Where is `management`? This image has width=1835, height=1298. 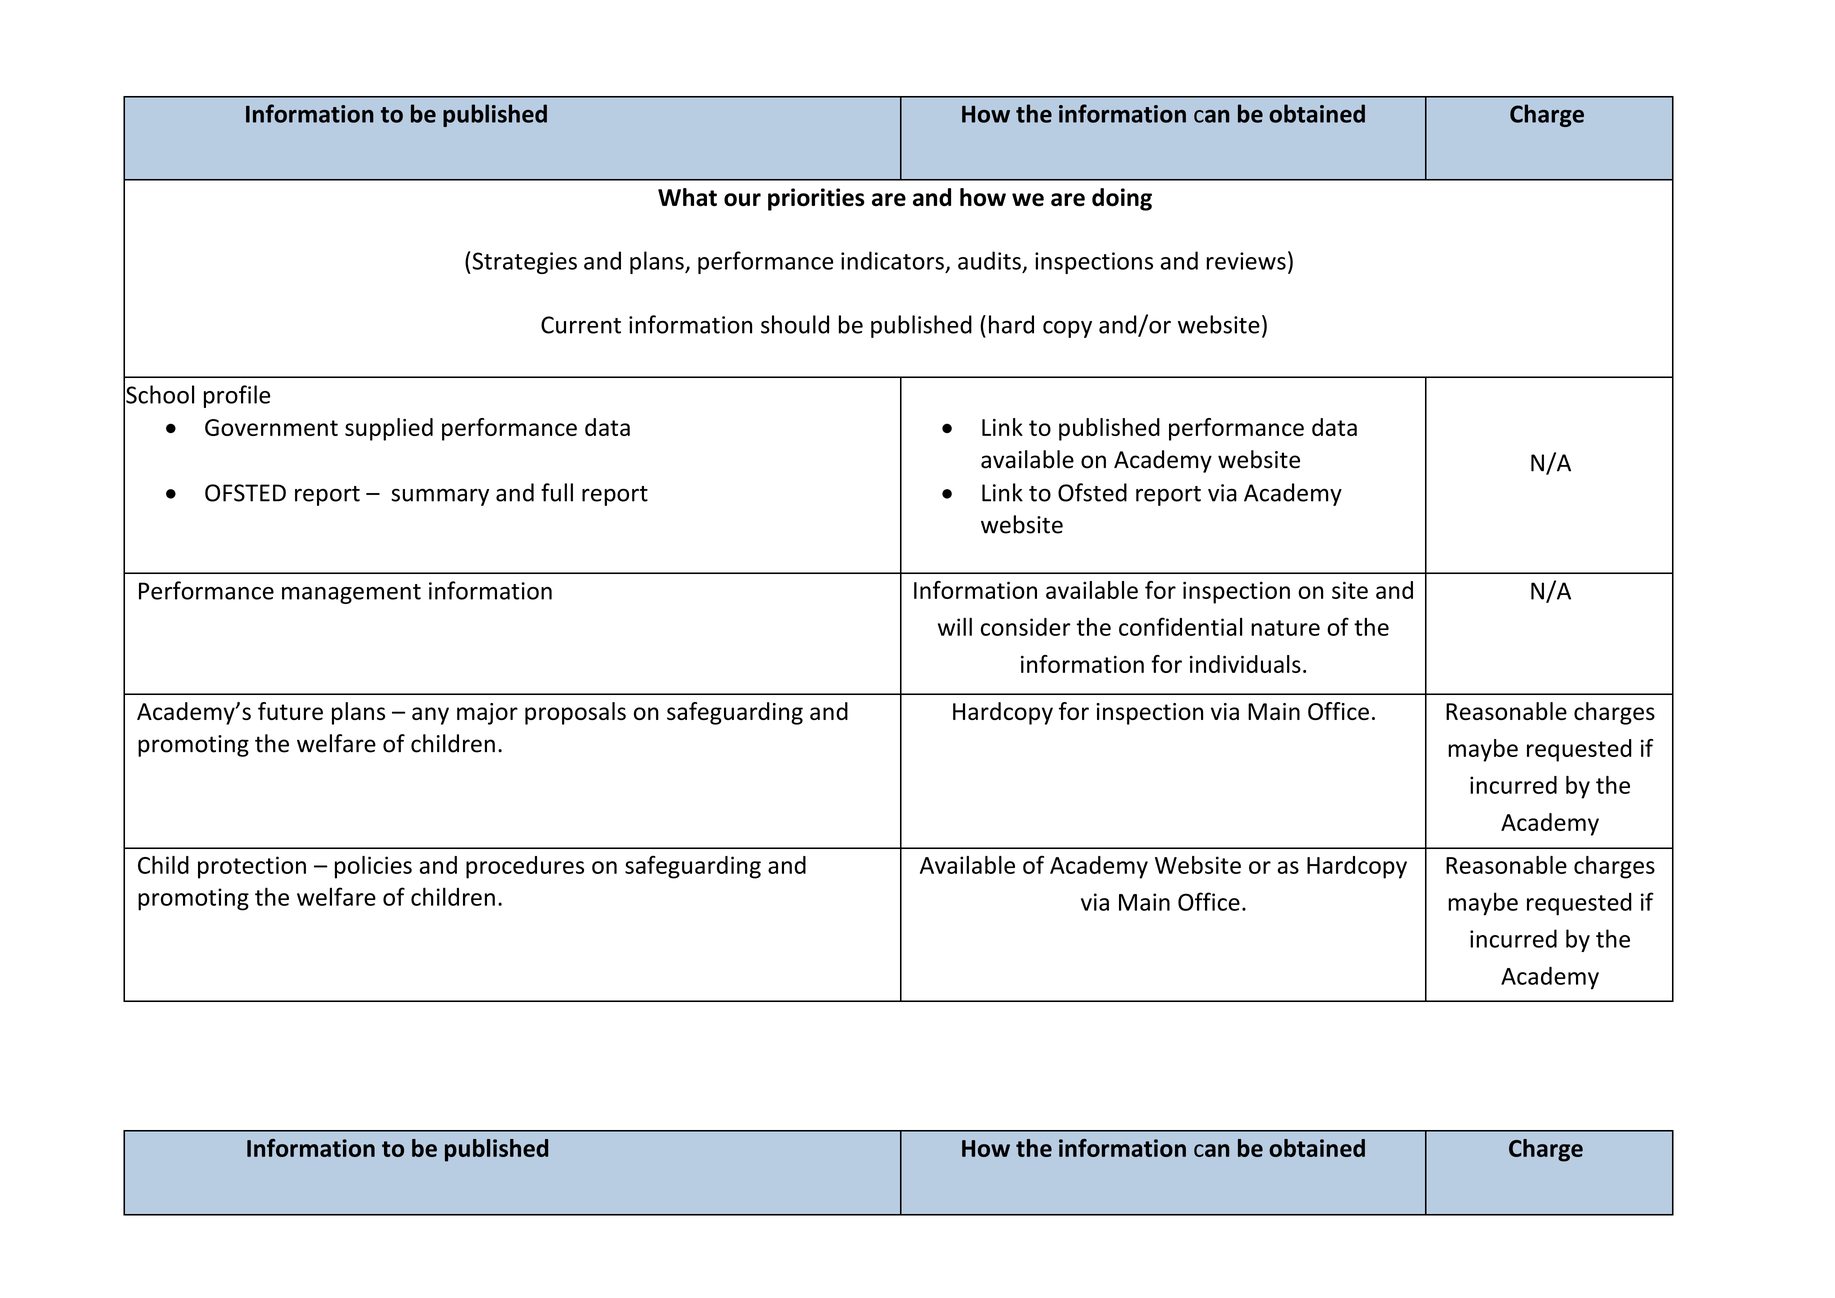 management is located at coordinates (351, 594).
